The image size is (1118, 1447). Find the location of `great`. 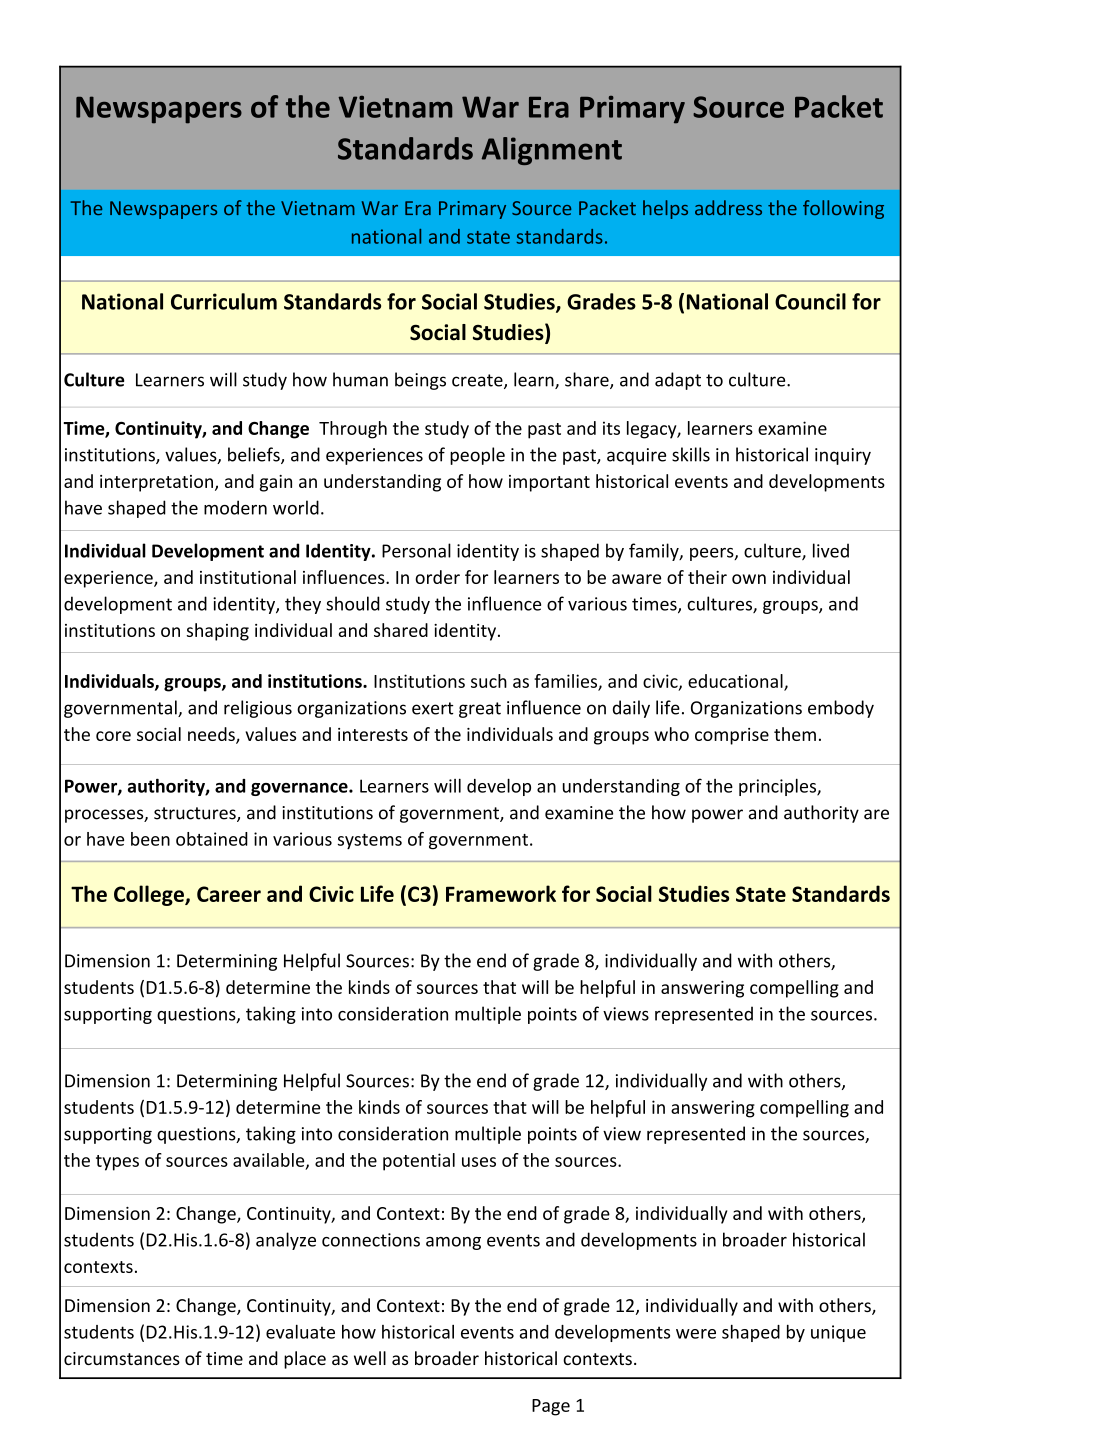

great is located at coordinates (480, 710).
